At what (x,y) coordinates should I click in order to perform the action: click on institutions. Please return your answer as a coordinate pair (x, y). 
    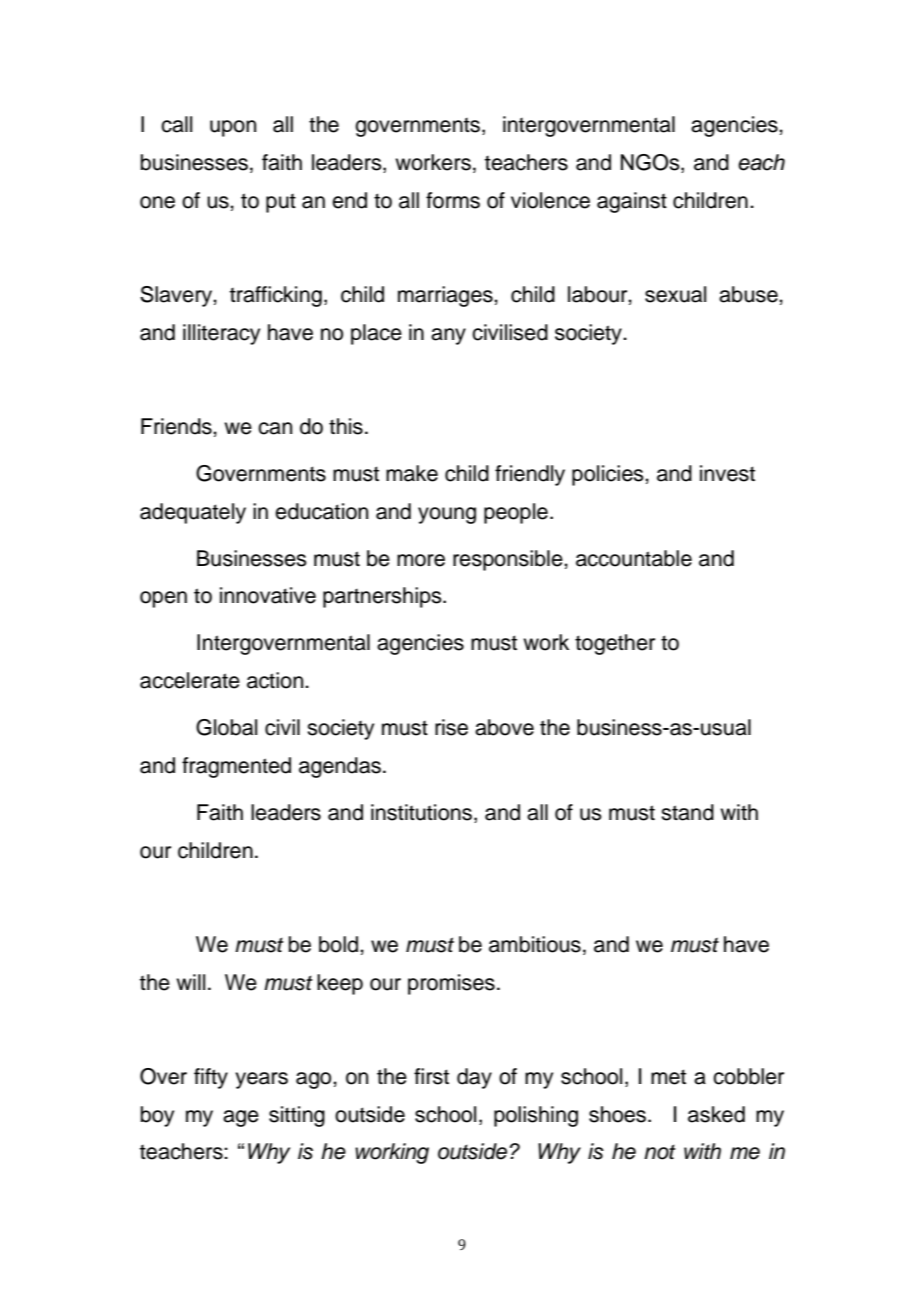
    Looking at the image, I should click on (421, 812).
